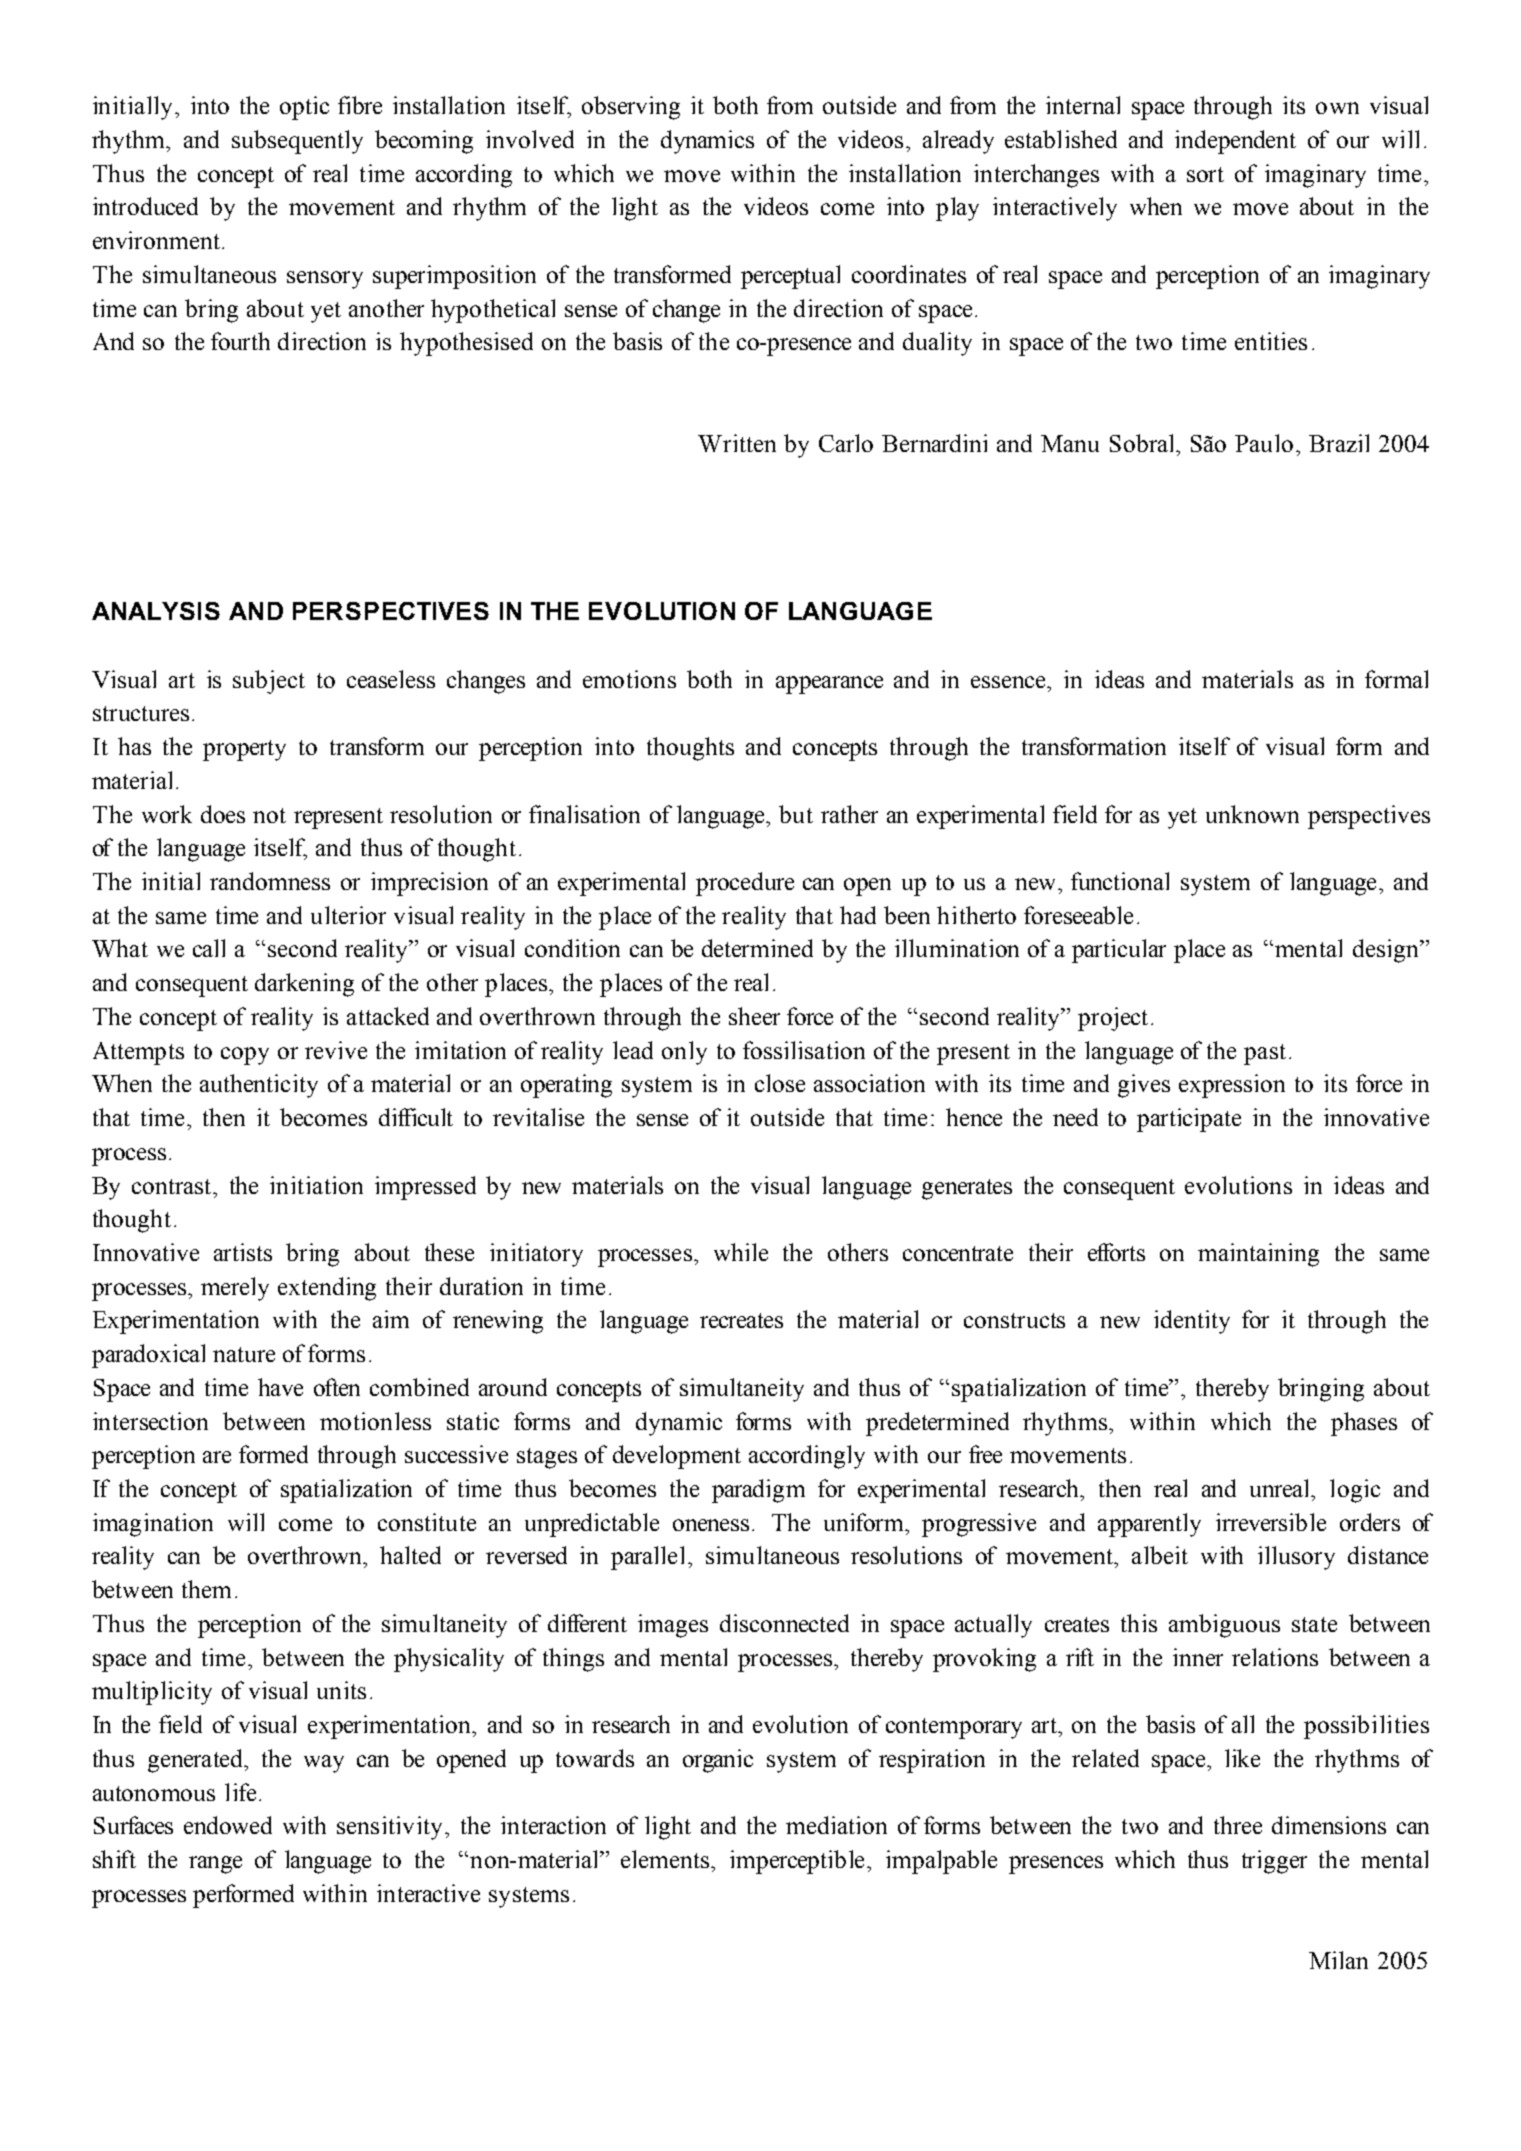  What do you see at coordinates (754, 1016) in the page?
I see `sheer` at bounding box center [754, 1016].
